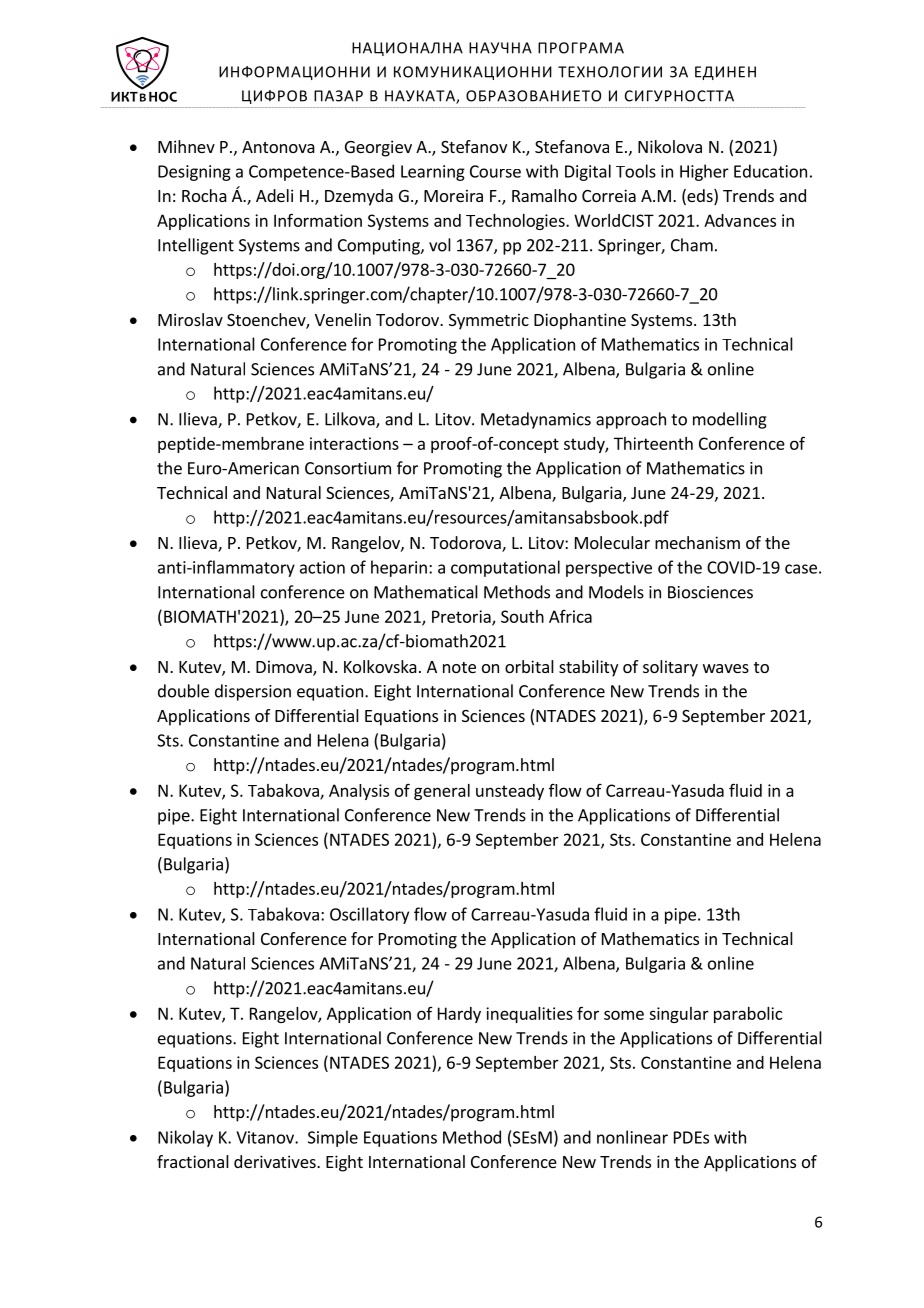 The height and width of the document is (1308, 924). Describe the element at coordinates (516, 222) in the document. I see `Technologies` at that location.
